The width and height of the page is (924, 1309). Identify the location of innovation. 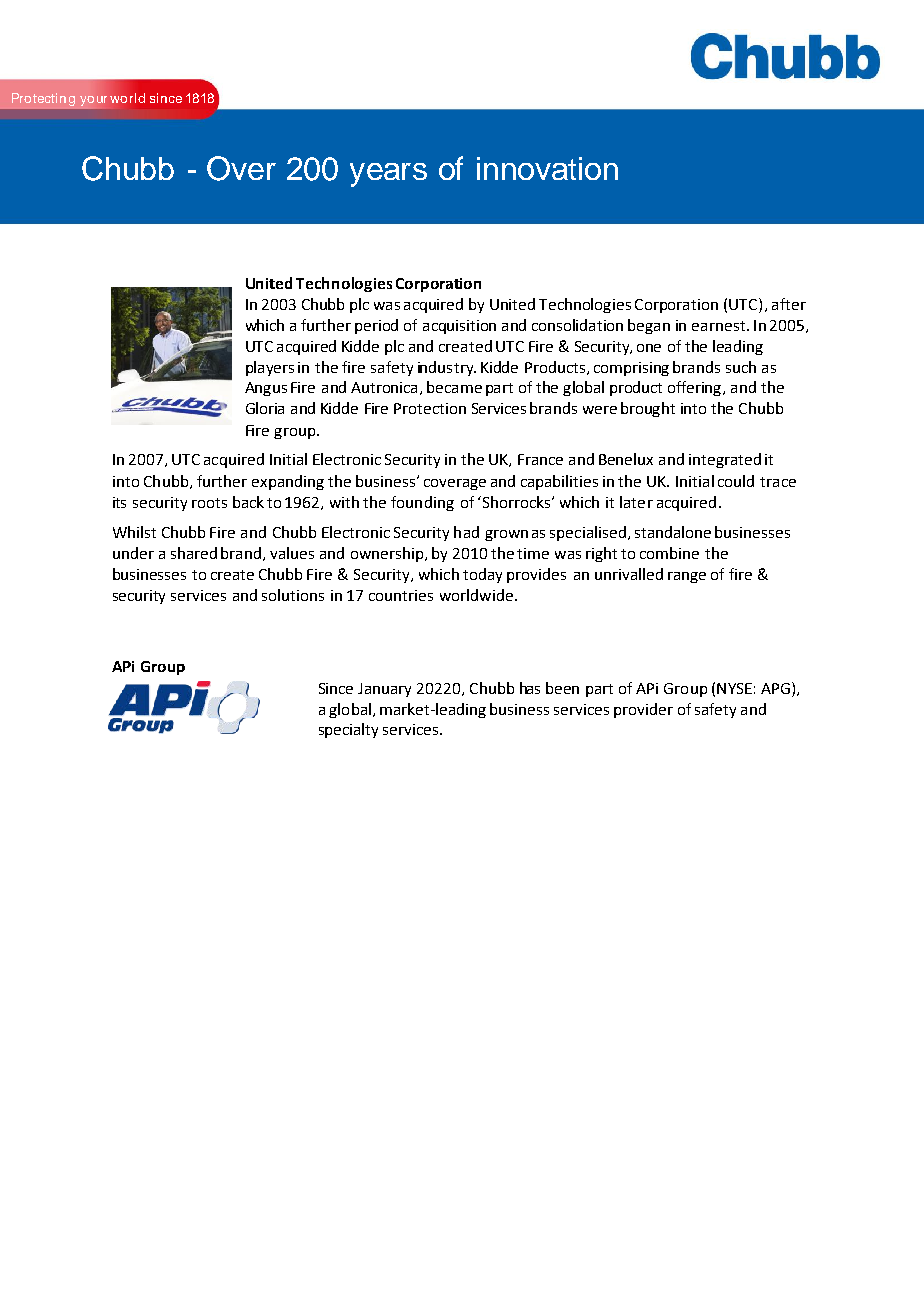
(547, 168).
